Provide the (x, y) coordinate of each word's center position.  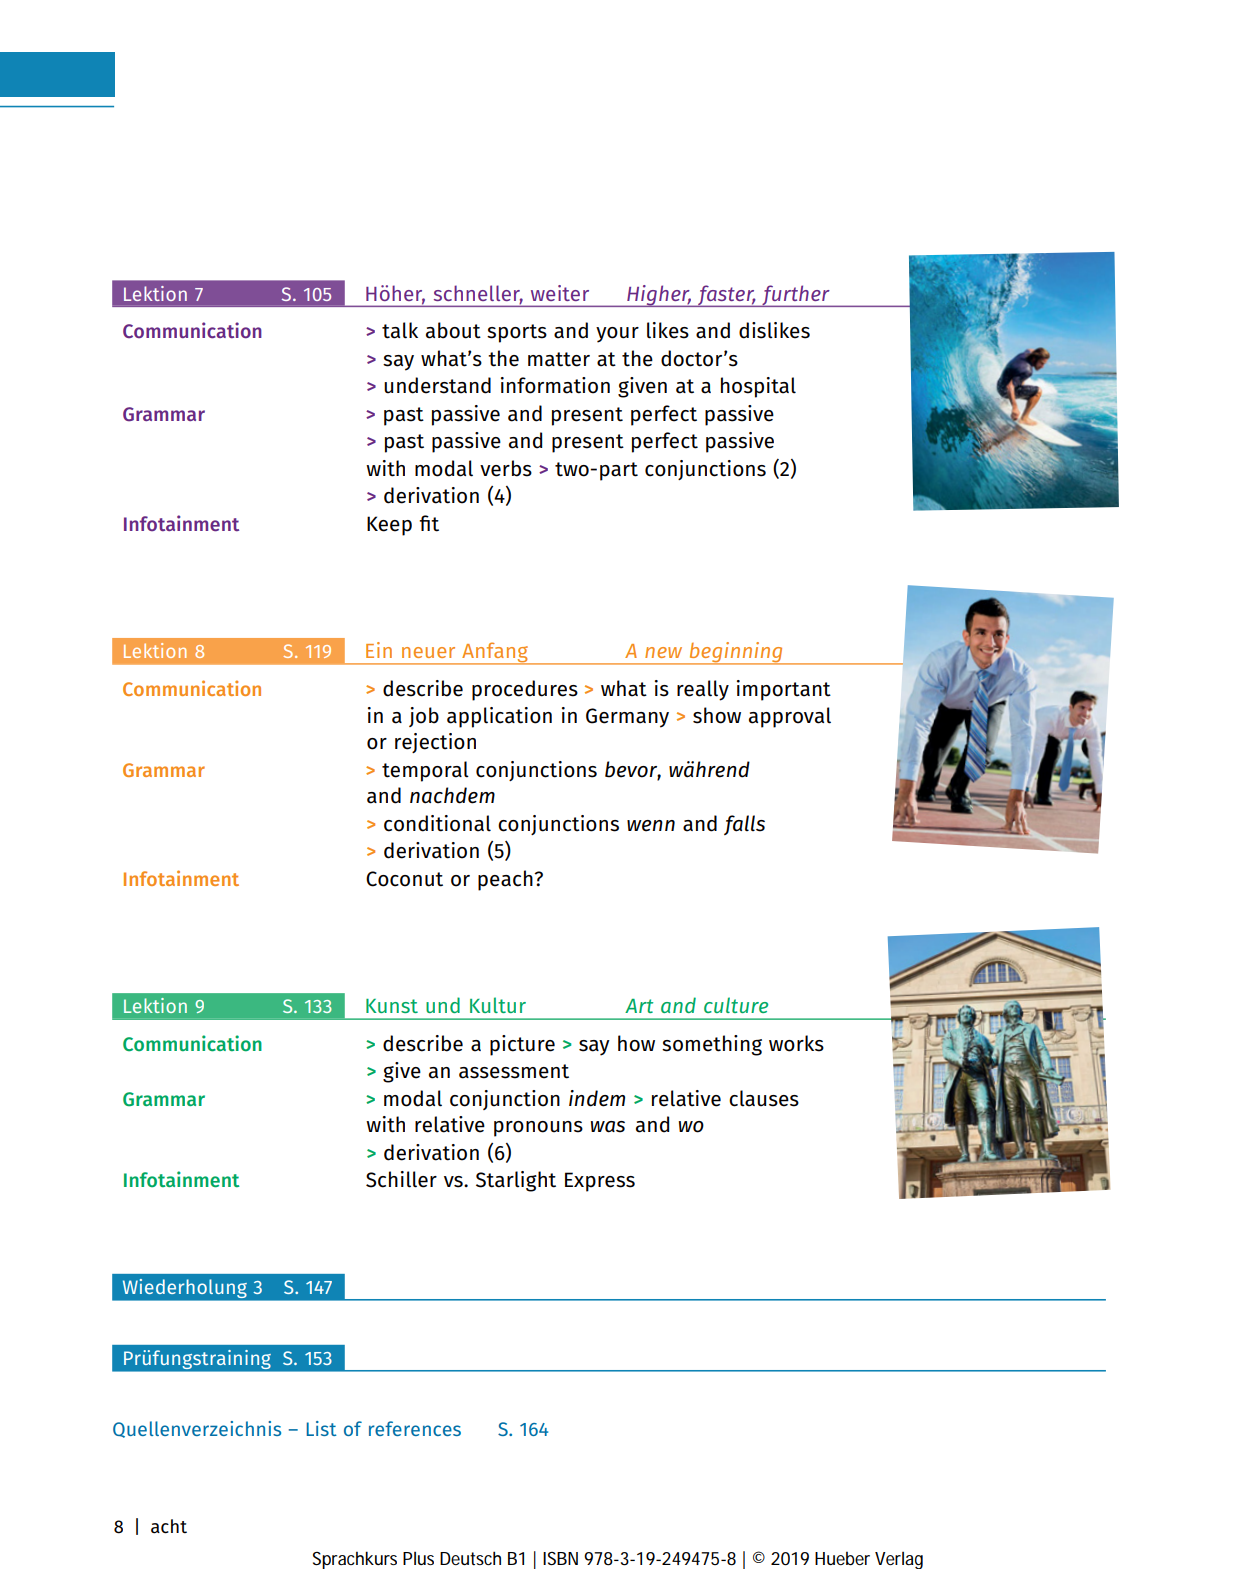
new (663, 652)
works (796, 1043)
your (617, 335)
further (796, 296)
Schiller (401, 1179)
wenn (651, 826)
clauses (764, 1098)
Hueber (842, 1558)
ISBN (560, 1558)
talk (400, 330)
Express (600, 1182)
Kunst (392, 1006)
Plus (418, 1558)
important (784, 690)
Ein (379, 650)
